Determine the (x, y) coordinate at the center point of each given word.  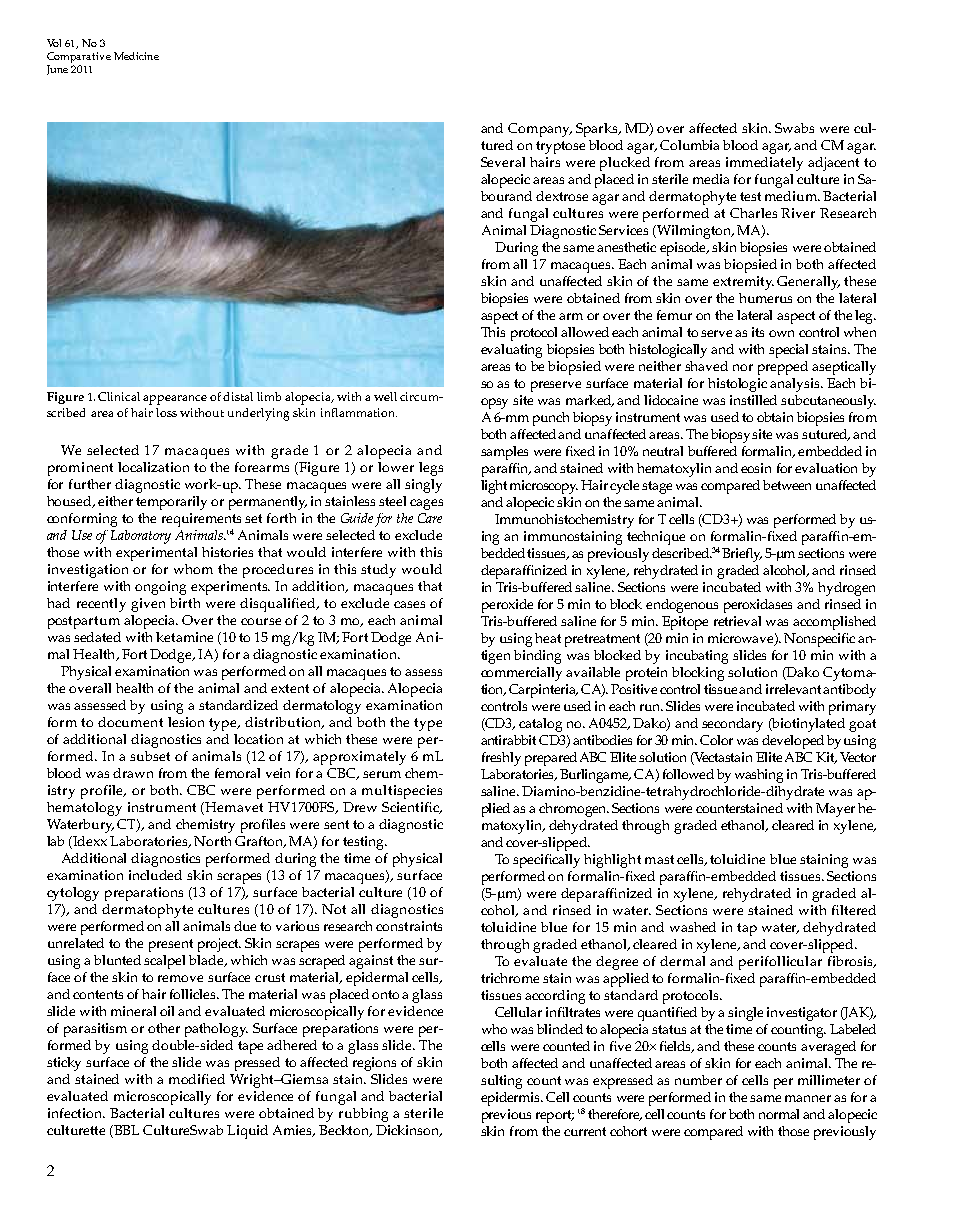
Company (540, 130)
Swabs (794, 128)
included (155, 875)
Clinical (119, 396)
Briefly (742, 555)
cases (409, 604)
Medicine (136, 56)
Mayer (835, 810)
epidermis (512, 1099)
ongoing (160, 588)
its (758, 332)
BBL (126, 1130)
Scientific (412, 808)
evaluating (511, 351)
